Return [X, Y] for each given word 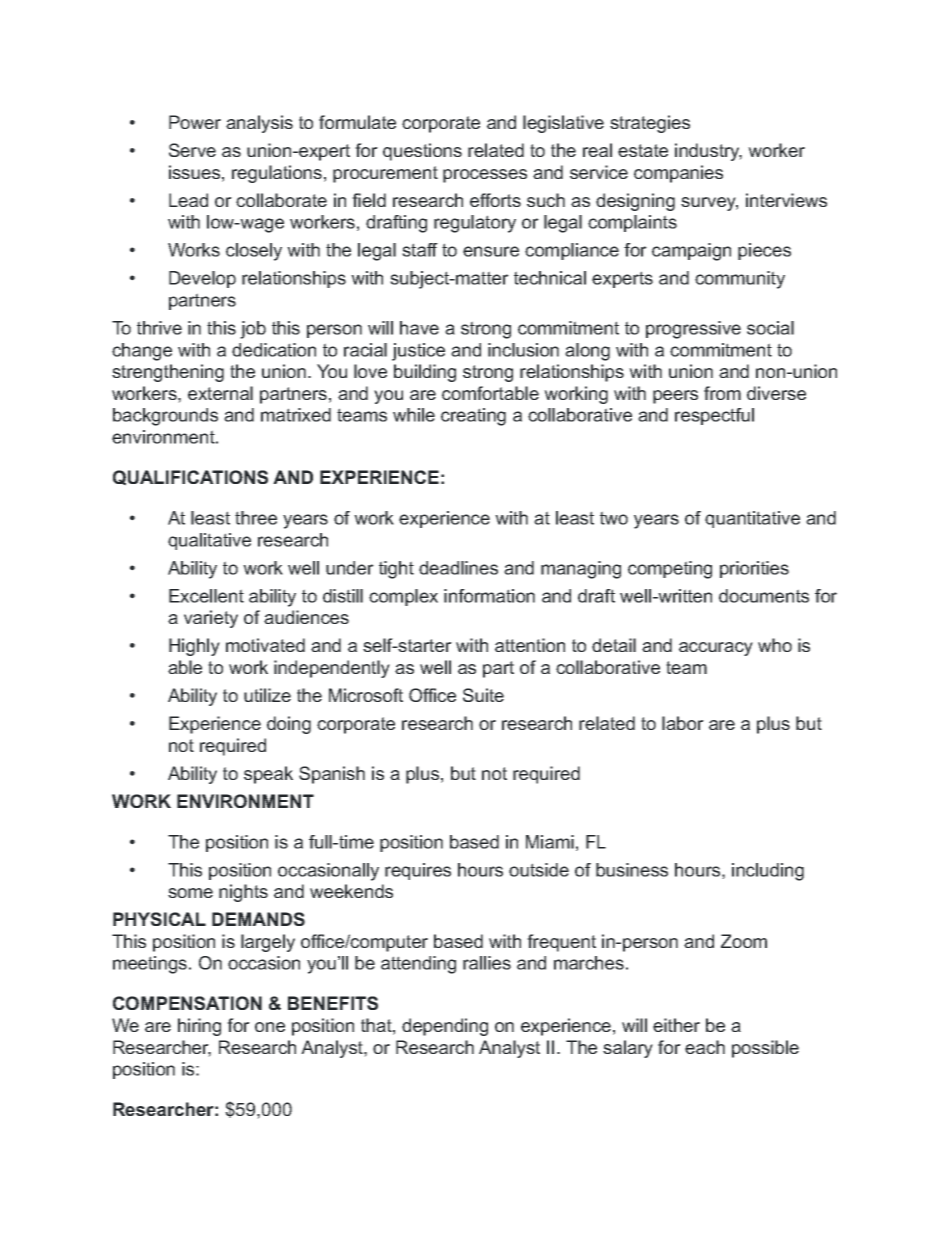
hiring [199, 1027]
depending [445, 1027]
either [676, 1025]
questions [422, 152]
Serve [192, 150]
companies [678, 174]
